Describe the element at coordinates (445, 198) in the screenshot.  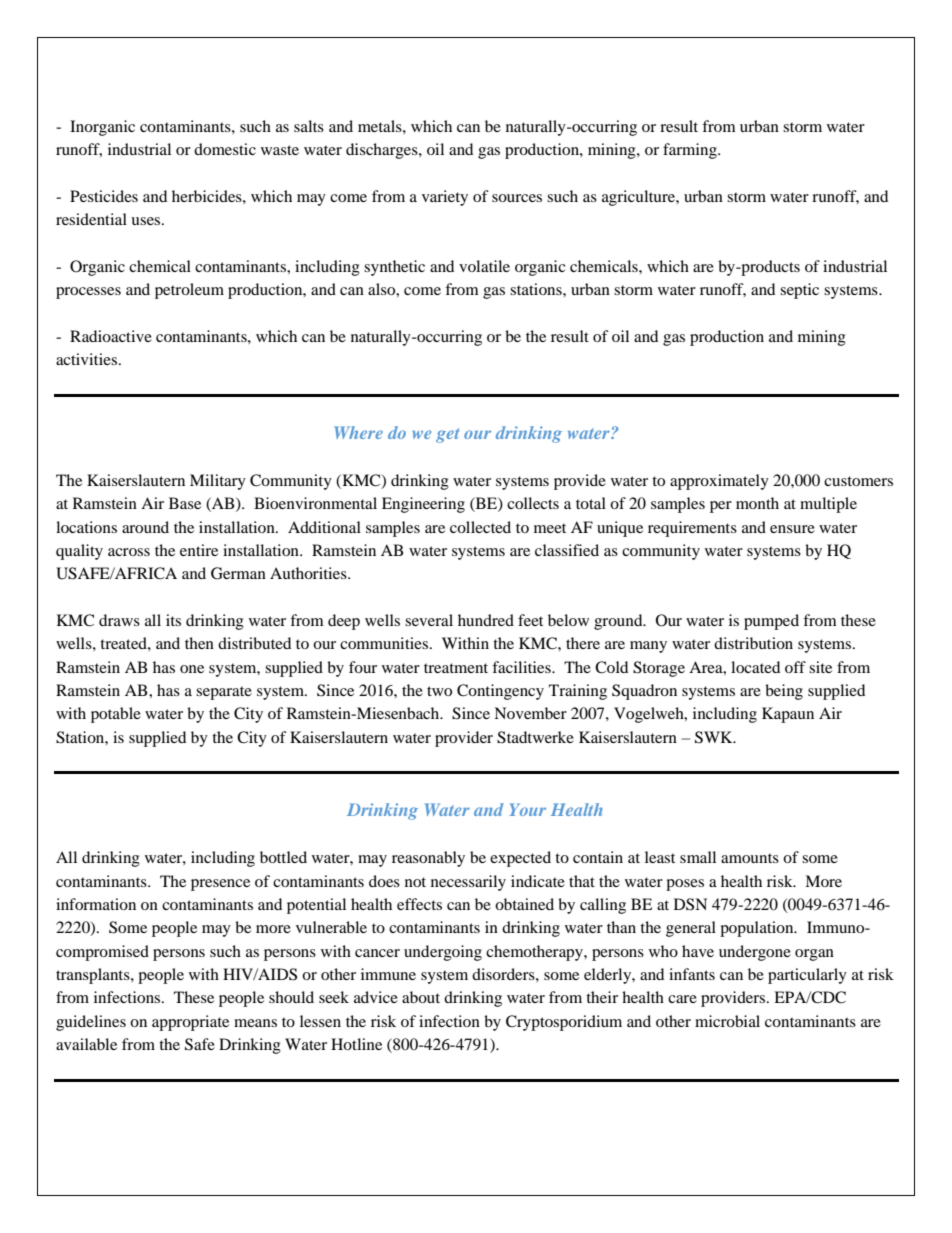
I see `variety` at that location.
